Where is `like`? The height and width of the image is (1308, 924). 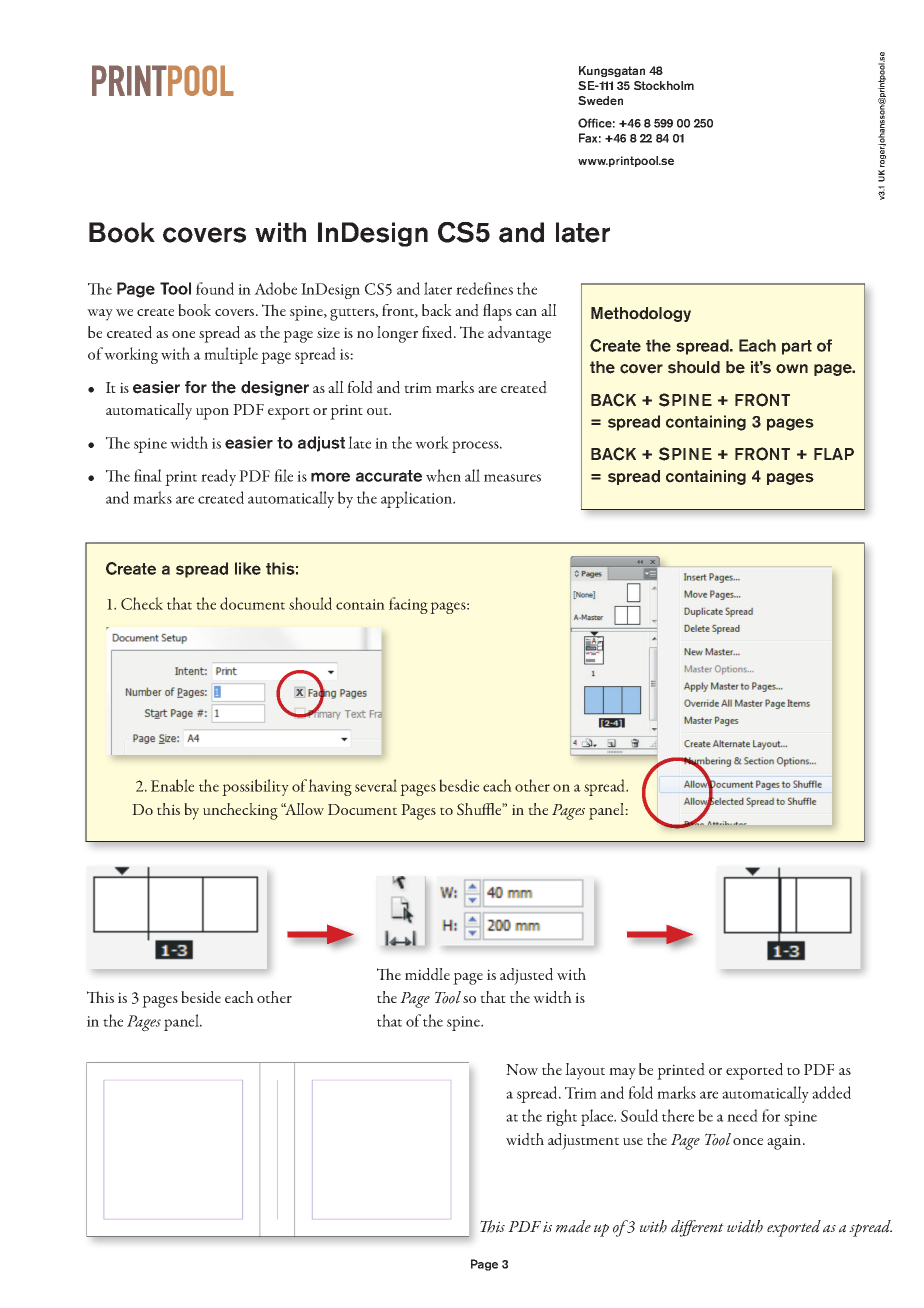 like is located at coordinates (248, 568).
